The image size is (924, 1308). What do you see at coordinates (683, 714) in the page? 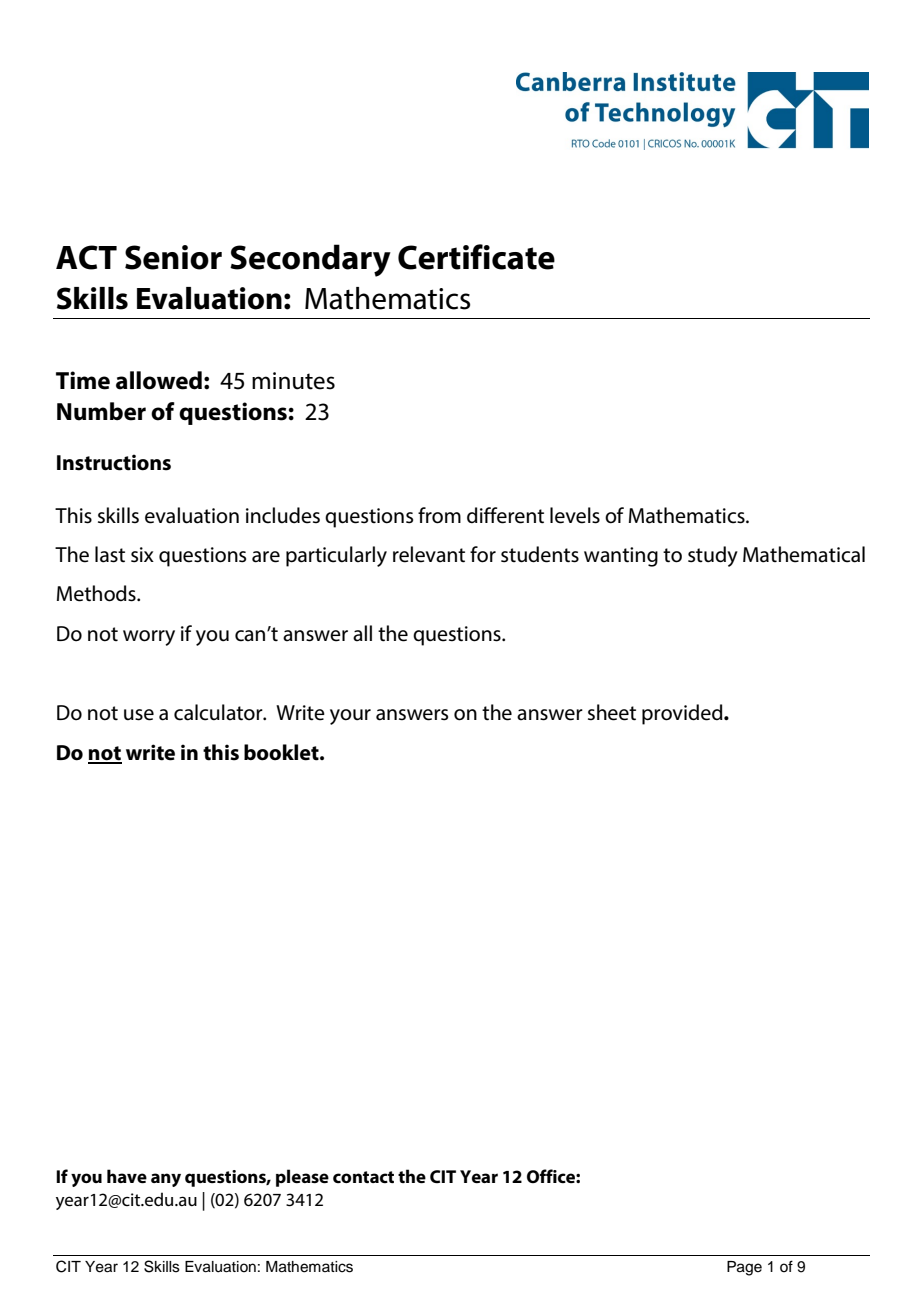
I see `provided` at bounding box center [683, 714].
